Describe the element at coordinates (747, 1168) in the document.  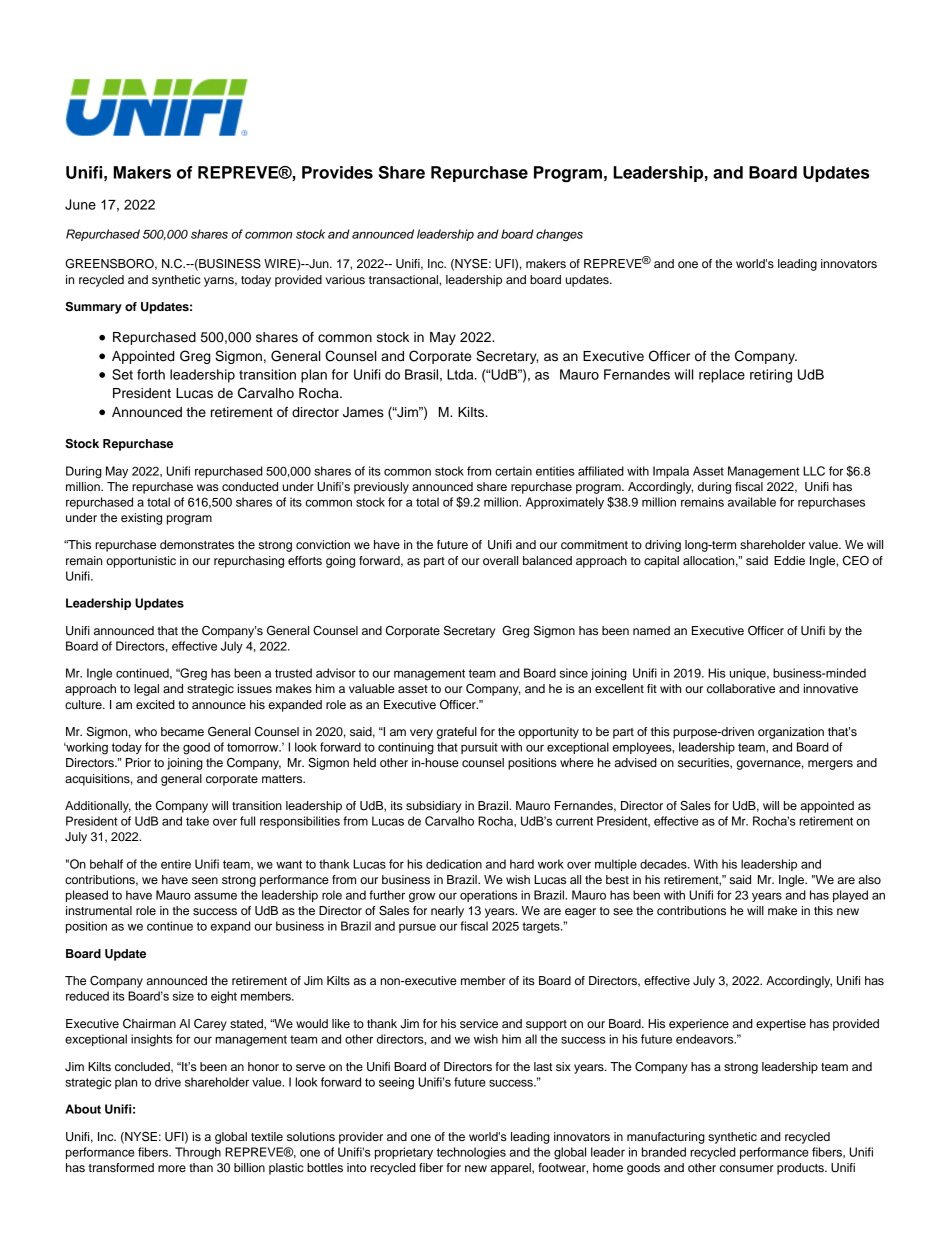
I see `consumer` at that location.
